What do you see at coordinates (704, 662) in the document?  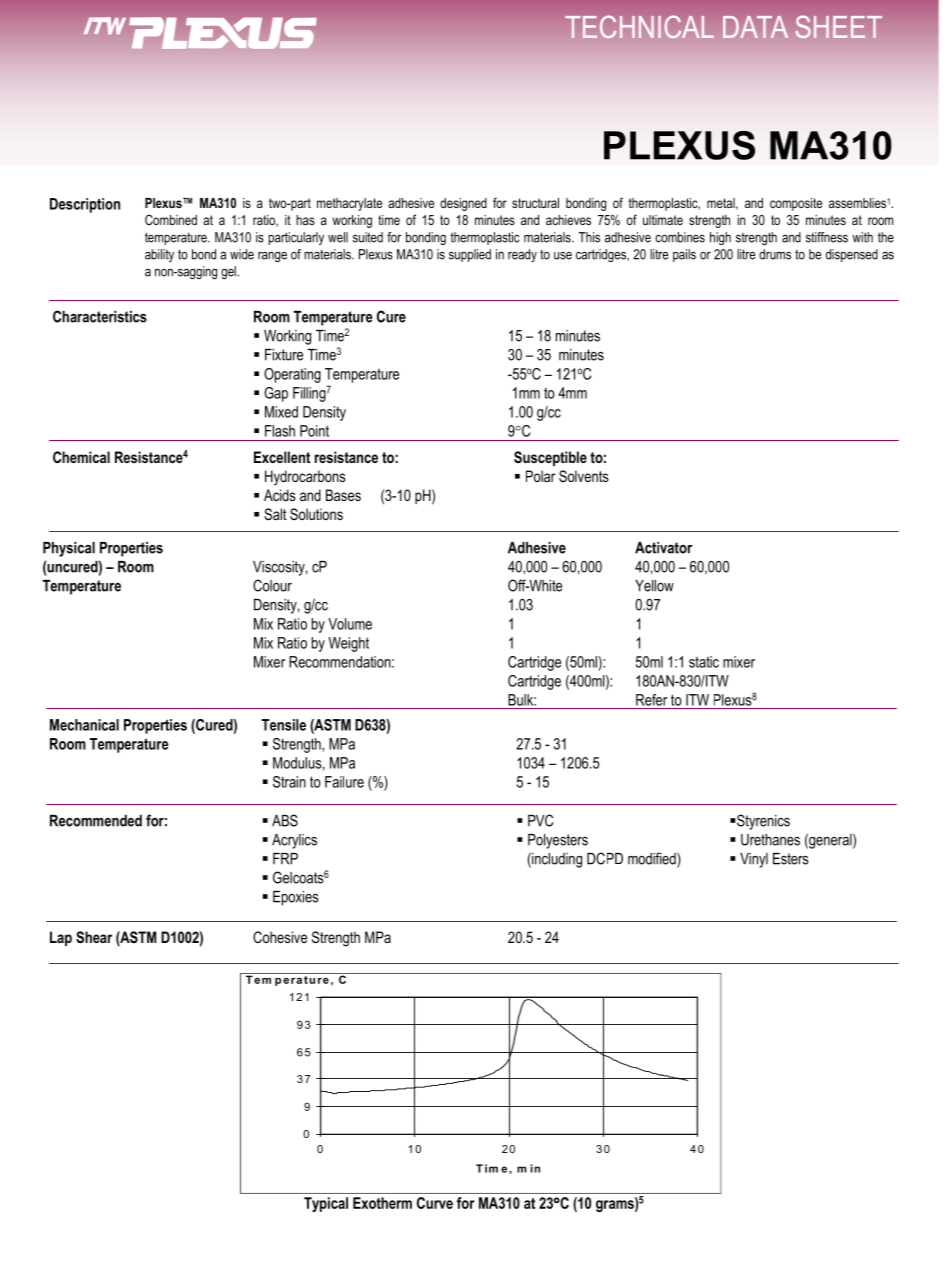 I see `static` at bounding box center [704, 662].
